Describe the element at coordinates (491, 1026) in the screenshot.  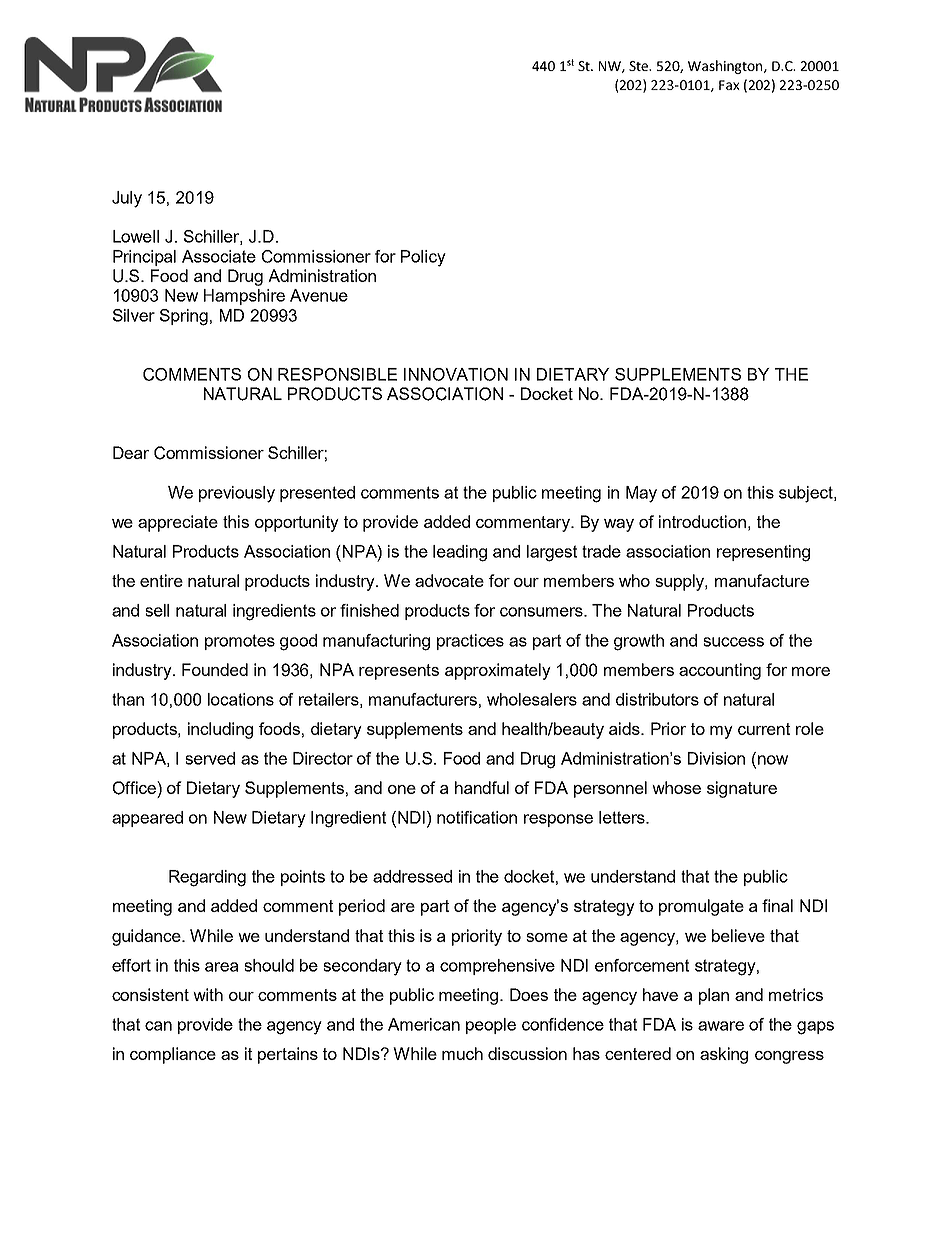
I see `people` at that location.
